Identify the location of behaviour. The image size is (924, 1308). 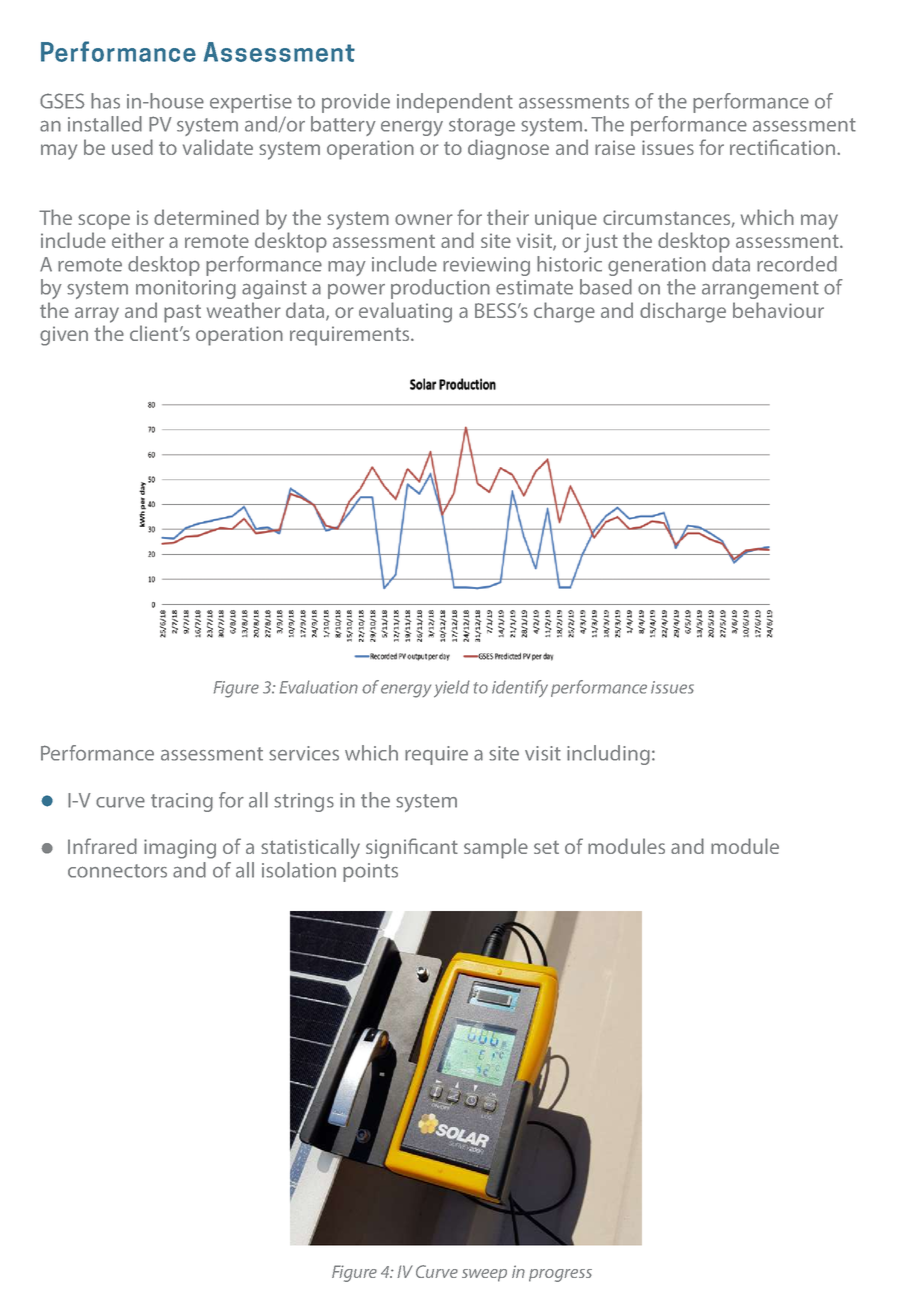
(778, 310).
